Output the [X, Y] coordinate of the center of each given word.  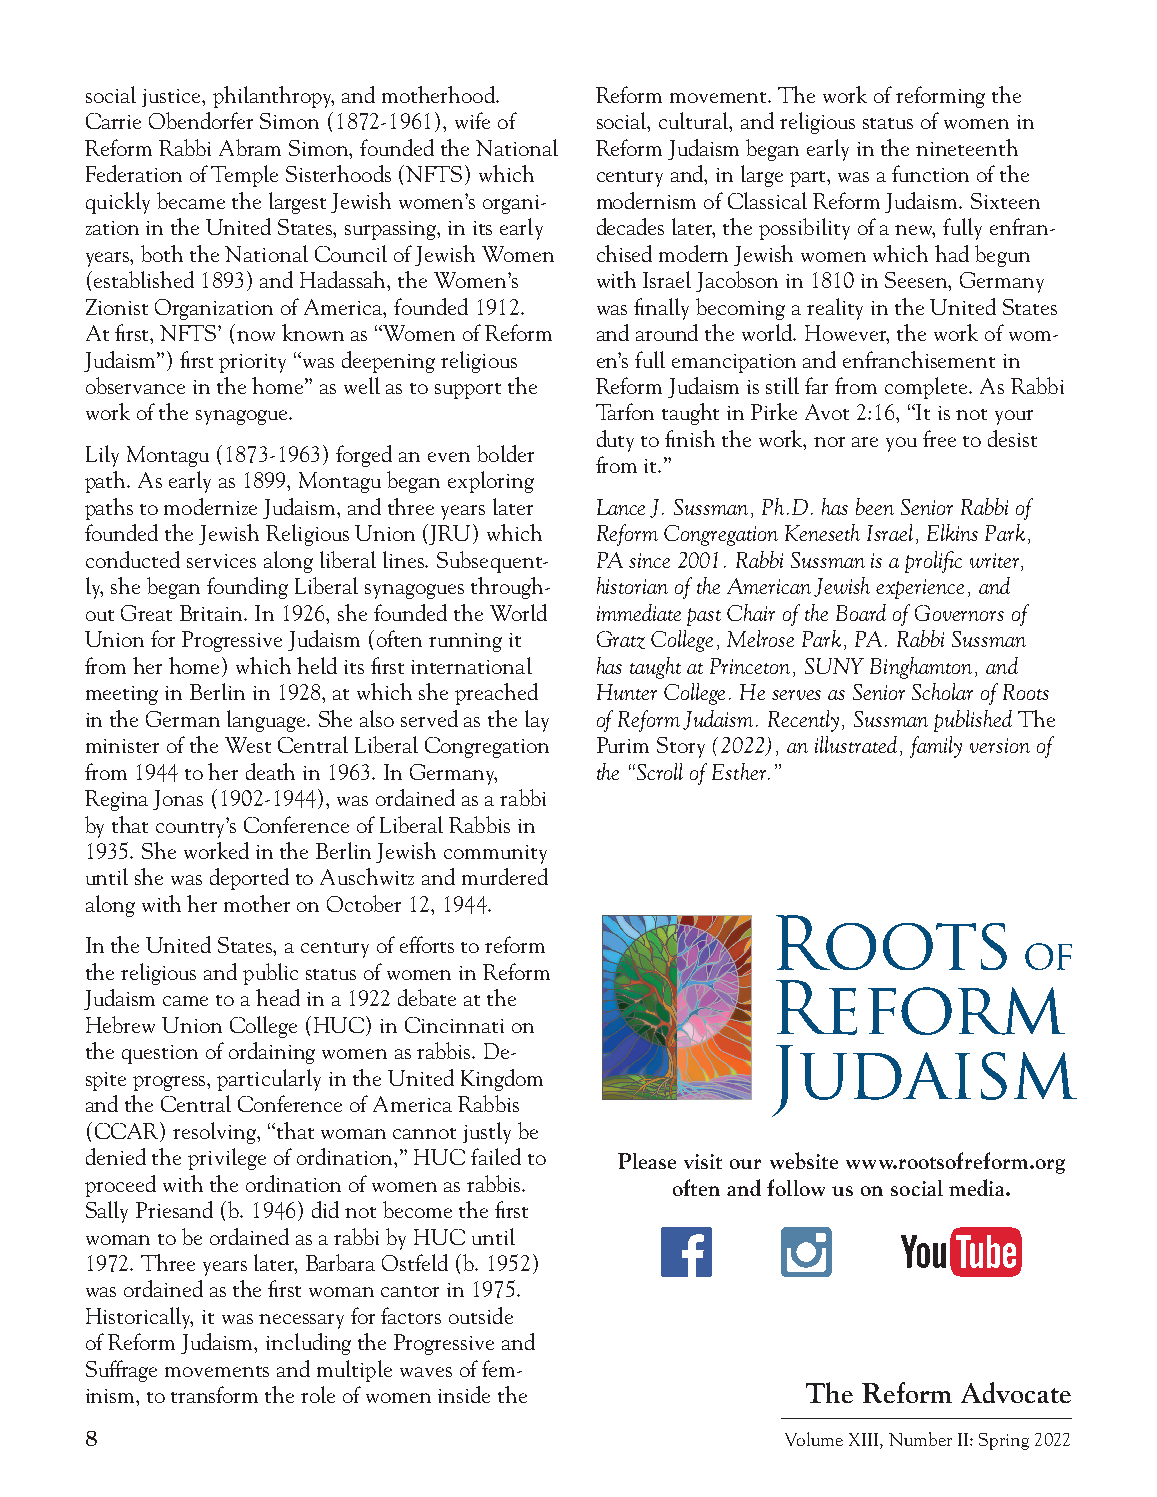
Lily [102, 456]
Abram [250, 147]
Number [920, 1439]
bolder [505, 453]
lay [537, 721]
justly [487, 1133]
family [936, 747]
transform [214, 1394]
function [930, 173]
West [248, 745]
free [939, 438]
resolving [216, 1133]
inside [464, 1394]
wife [472, 120]
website [804, 1160]
